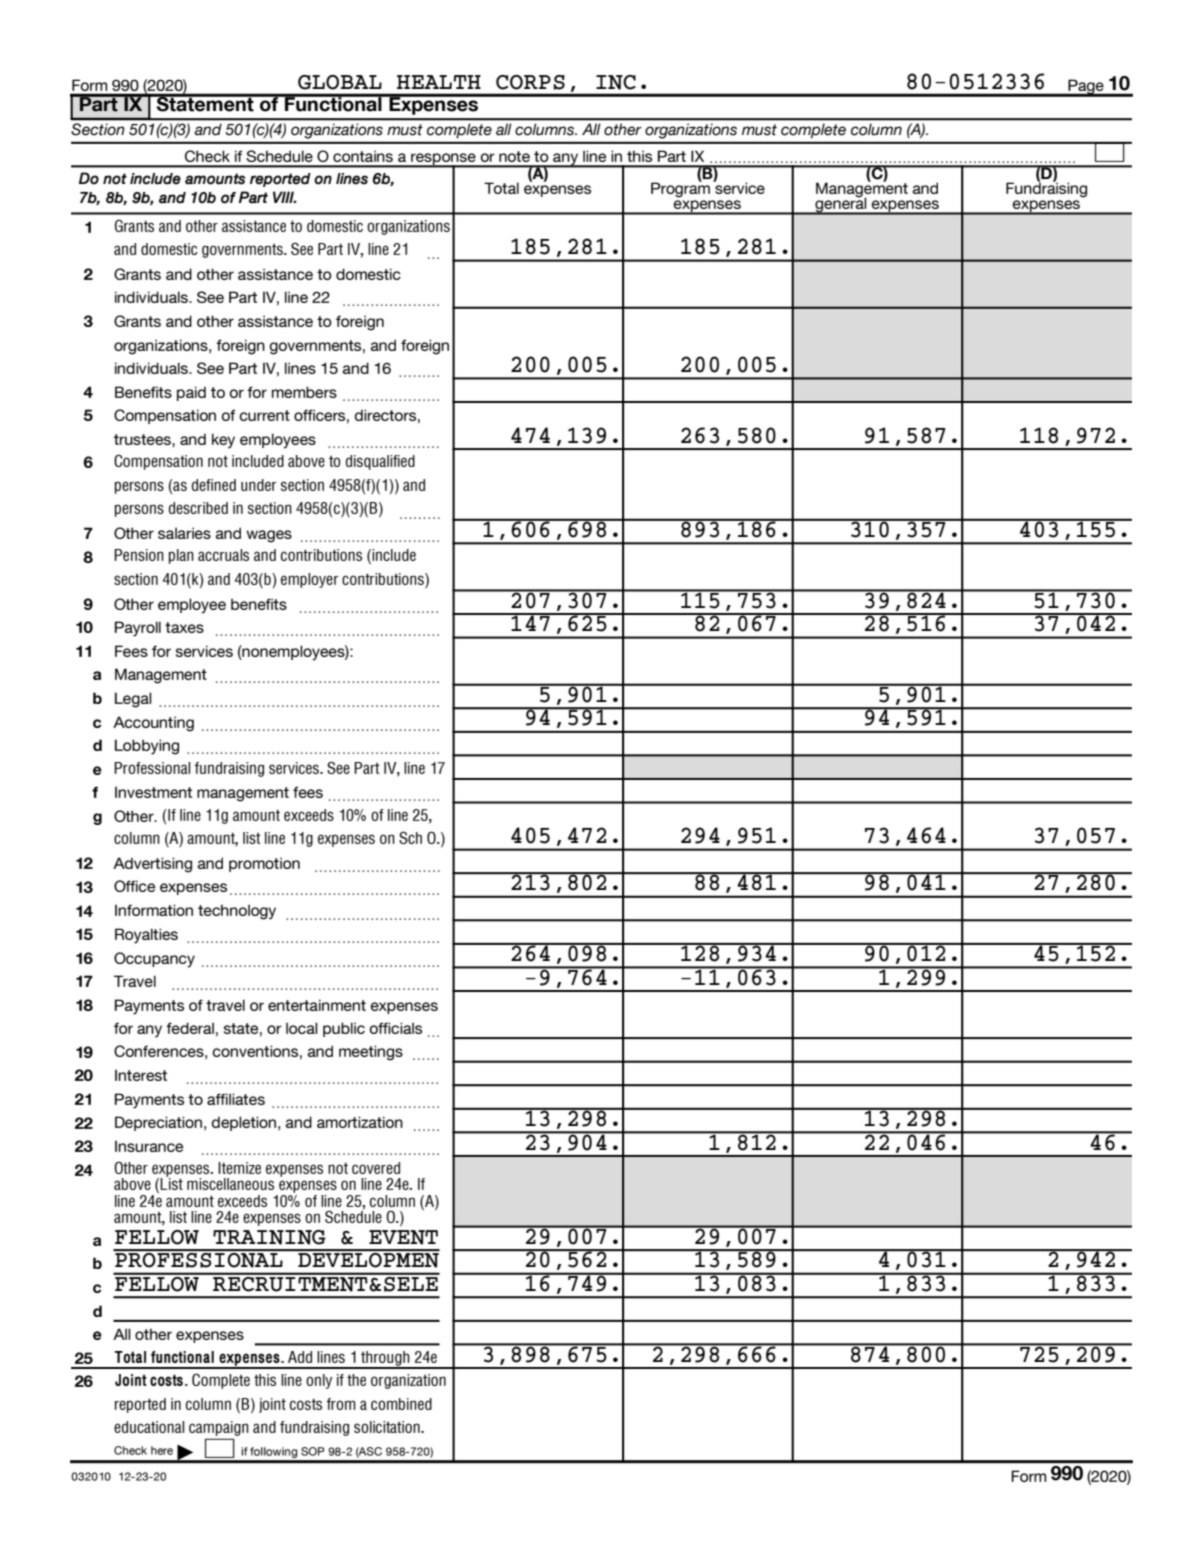  I want to click on Program, so click(680, 189).
